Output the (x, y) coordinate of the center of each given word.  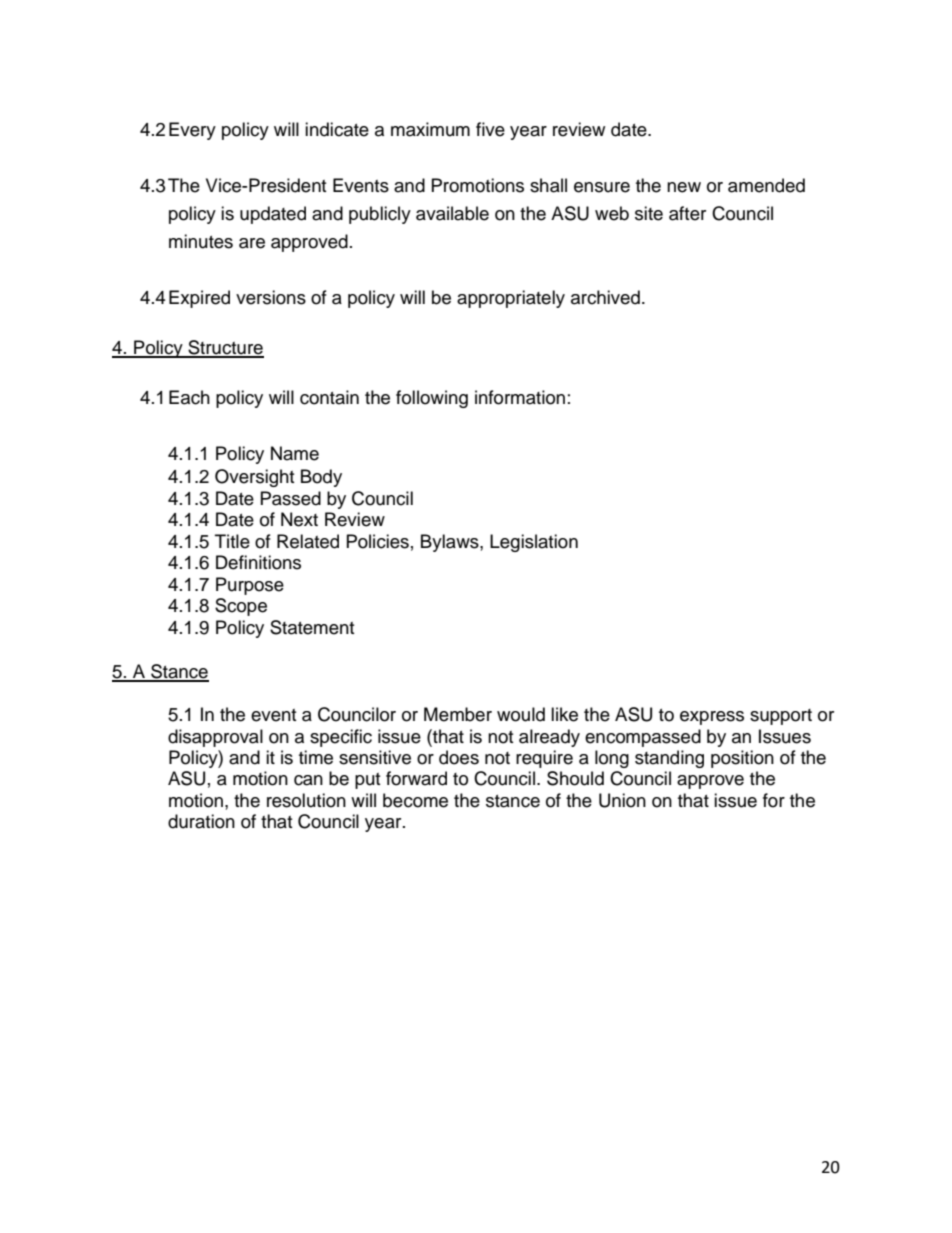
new (684, 187)
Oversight (254, 478)
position (742, 759)
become (415, 800)
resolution (306, 800)
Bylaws (451, 543)
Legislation (534, 543)
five (490, 129)
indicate (337, 129)
